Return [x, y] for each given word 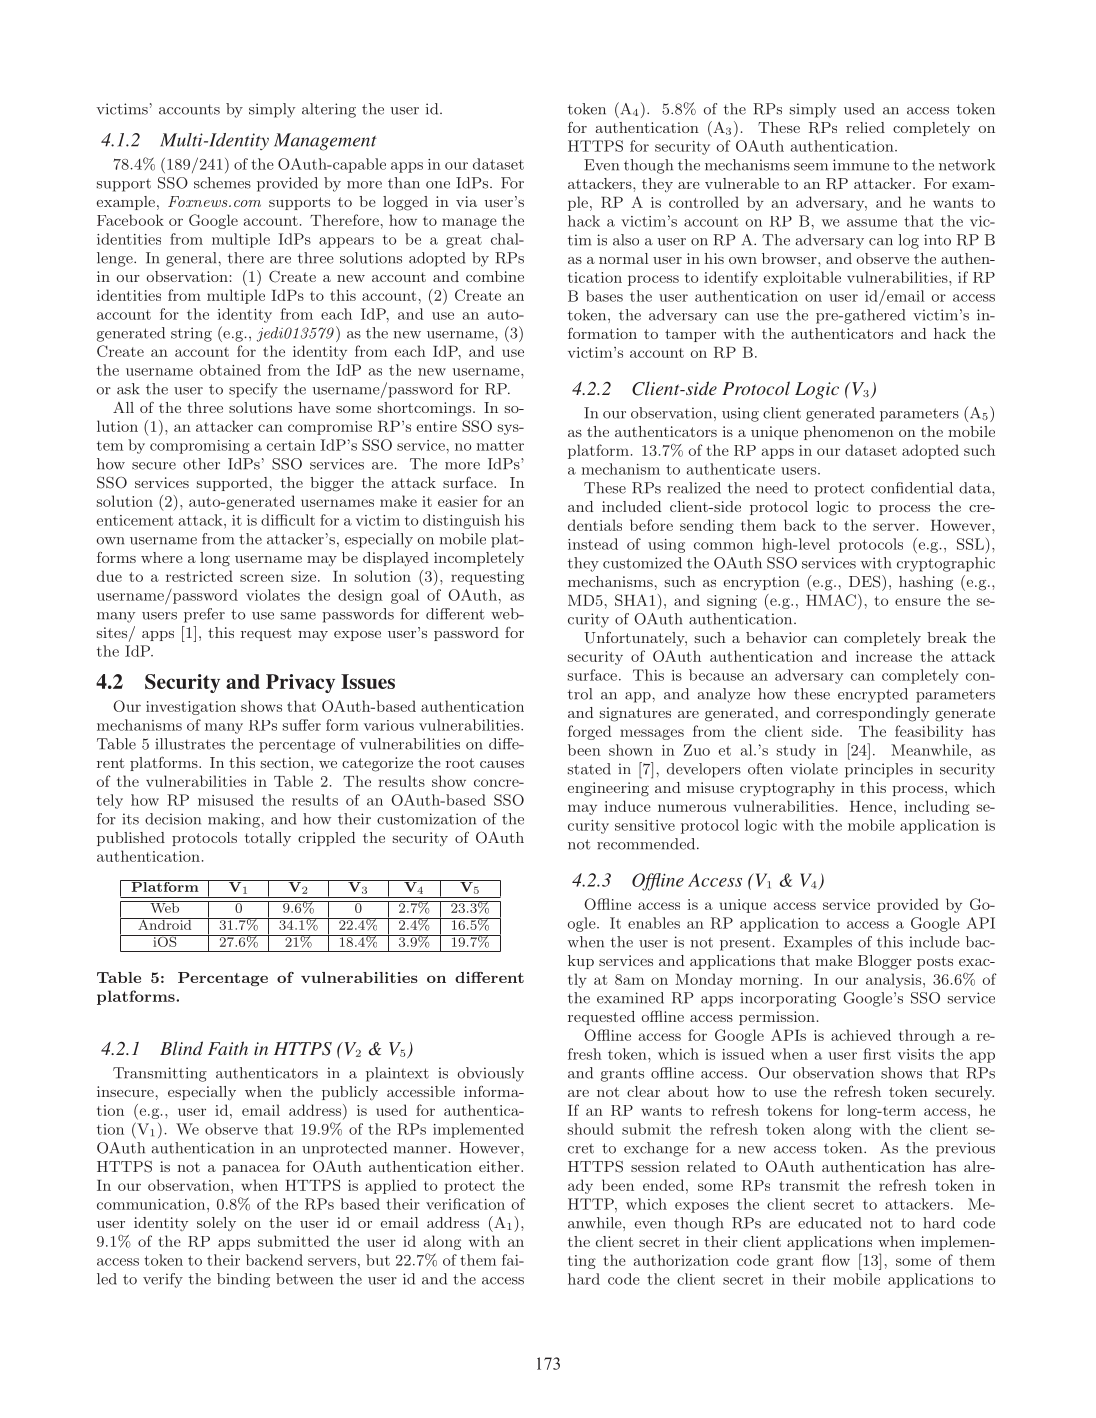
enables [654, 923]
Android [165, 924]
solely [216, 1224]
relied [865, 127]
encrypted [873, 695]
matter [500, 446]
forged [590, 732]
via [466, 201]
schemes [222, 183]
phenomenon [849, 433]
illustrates [190, 744]
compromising [199, 447]
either [500, 1166]
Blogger [885, 962]
